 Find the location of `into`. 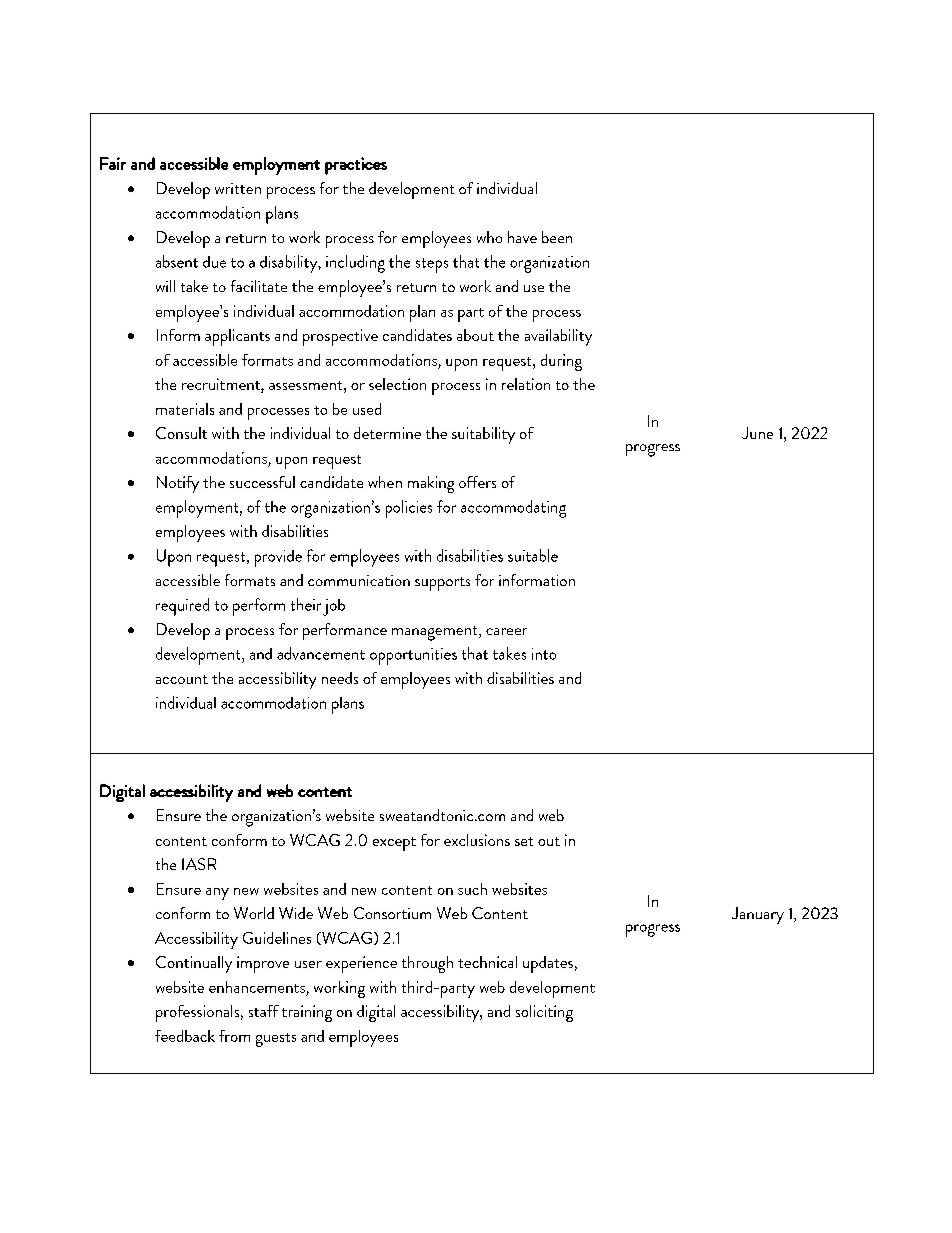

into is located at coordinates (544, 654).
